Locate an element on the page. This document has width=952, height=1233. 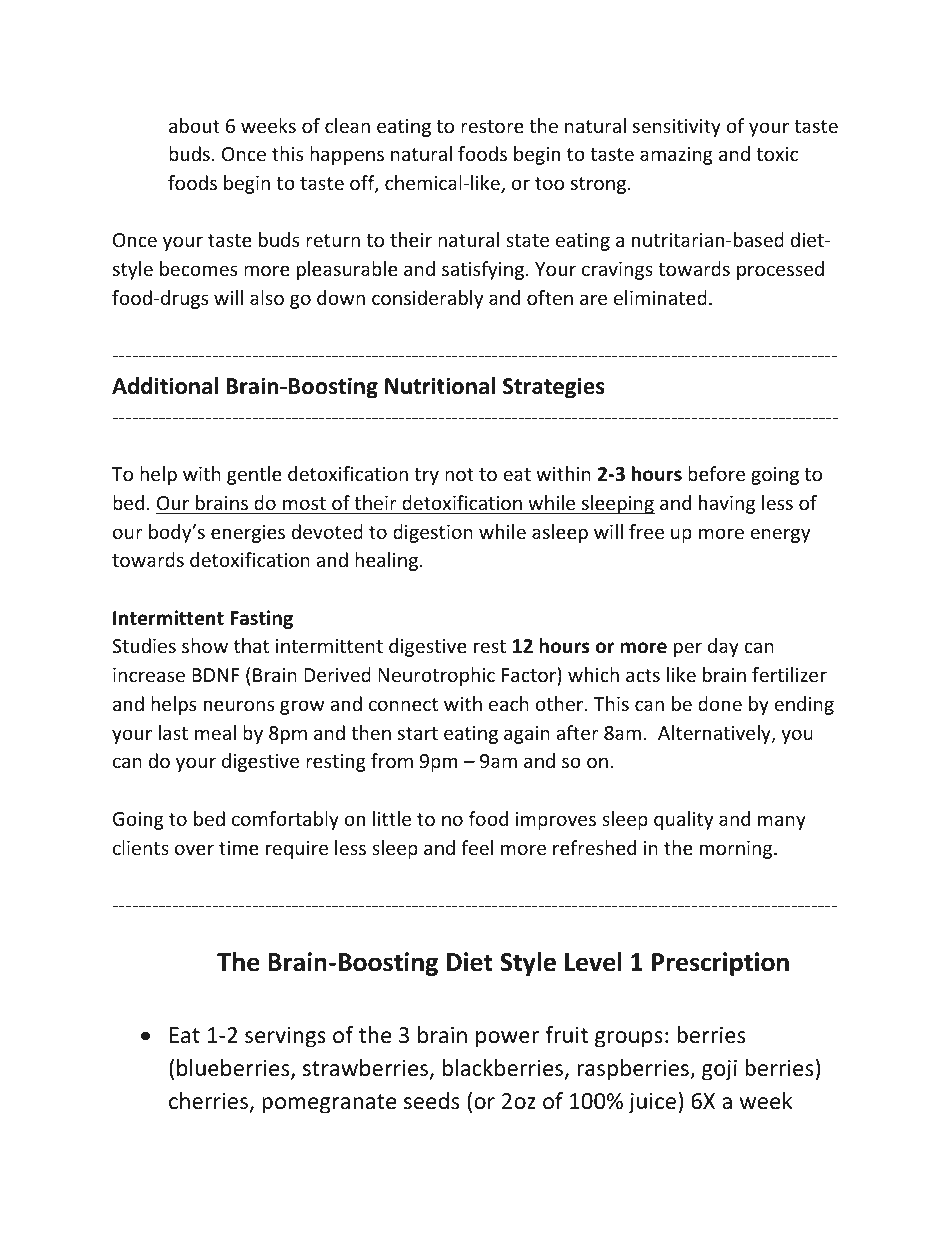
not is located at coordinates (459, 474).
